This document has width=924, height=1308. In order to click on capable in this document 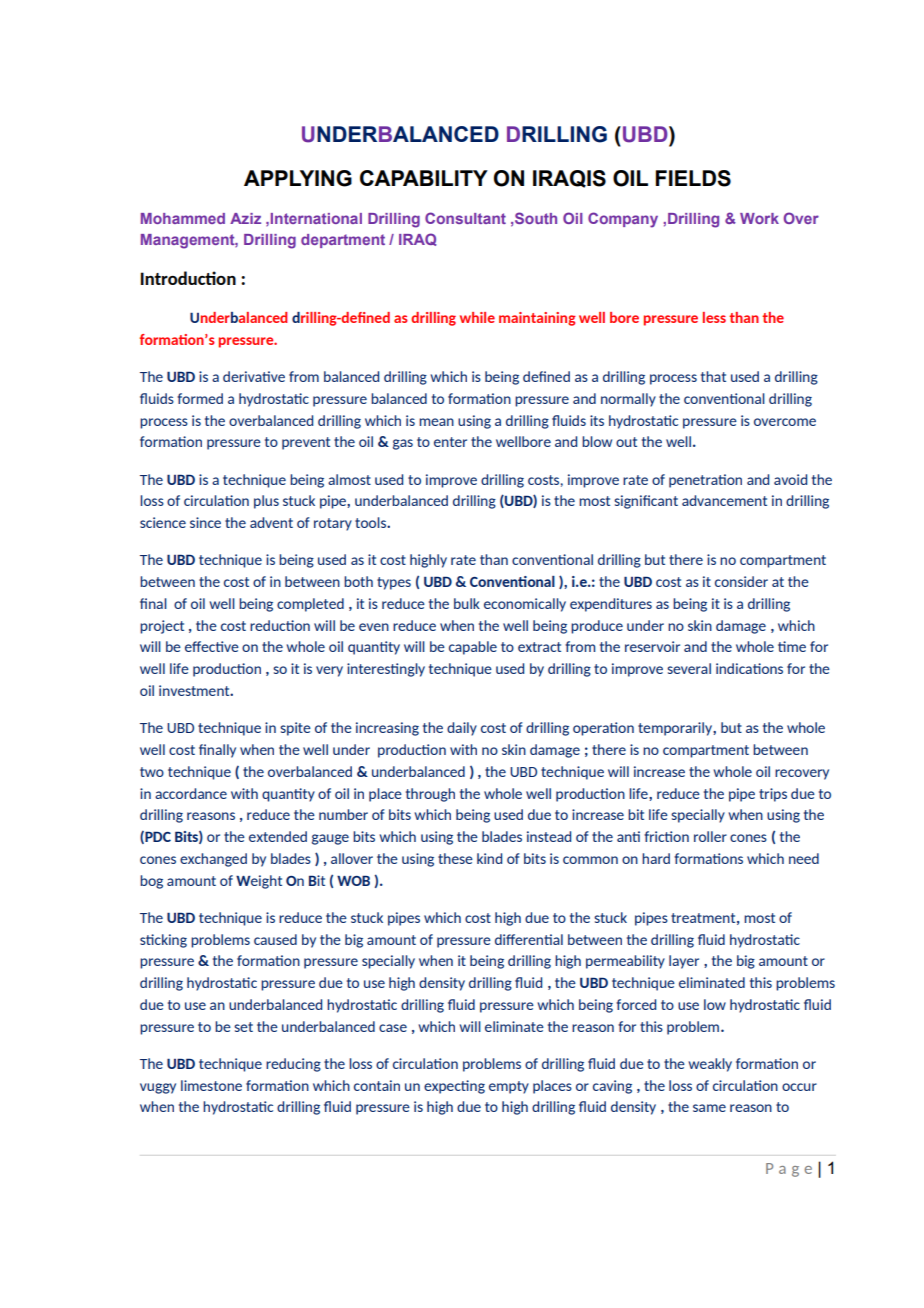, I will do `click(473, 648)`.
